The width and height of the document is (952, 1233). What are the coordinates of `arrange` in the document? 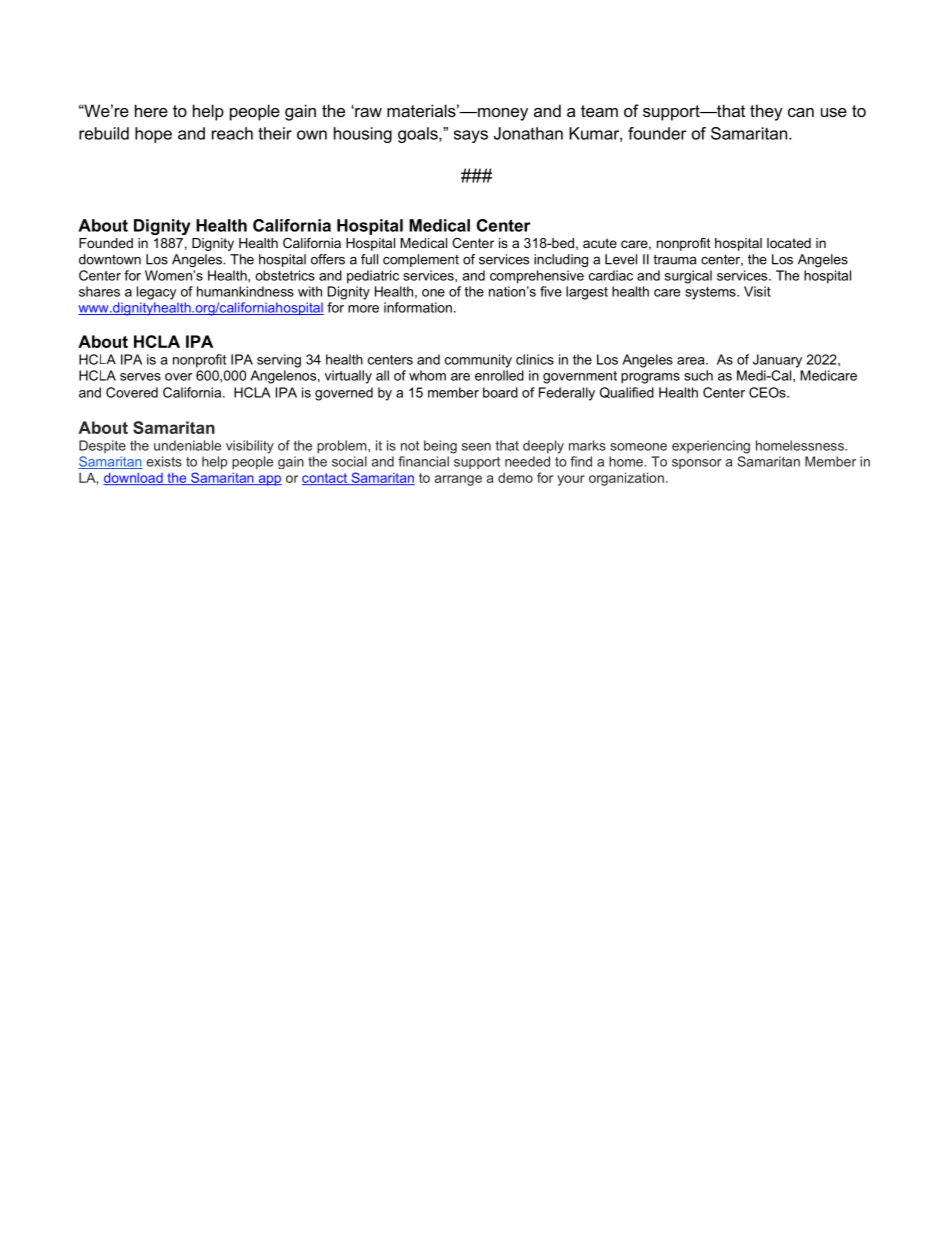 It's located at (458, 480).
